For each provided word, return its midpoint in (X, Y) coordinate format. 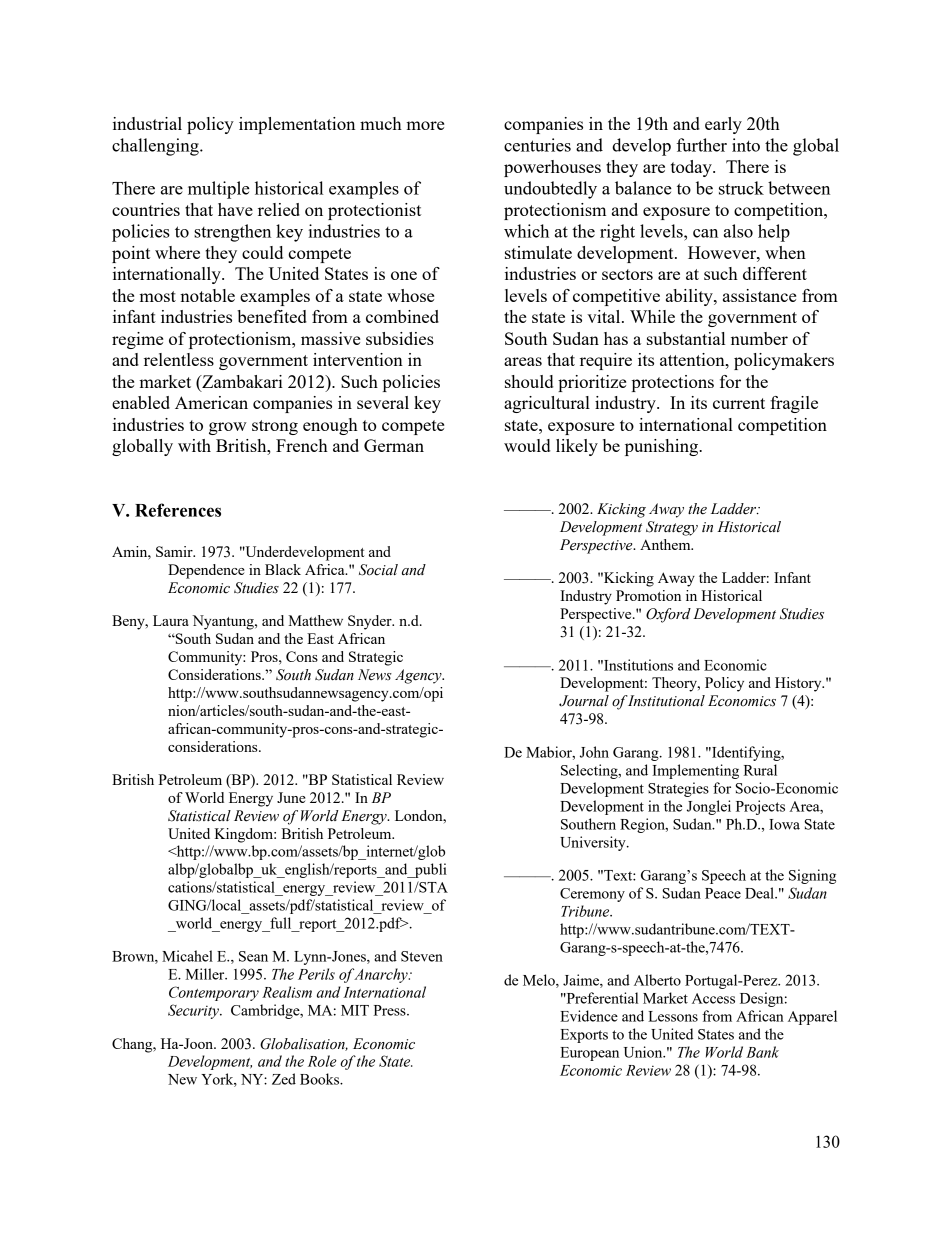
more (425, 125)
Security (194, 1011)
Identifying (746, 753)
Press (390, 1010)
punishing (663, 447)
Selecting (590, 771)
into (746, 145)
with (194, 445)
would (527, 445)
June (291, 797)
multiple (219, 190)
